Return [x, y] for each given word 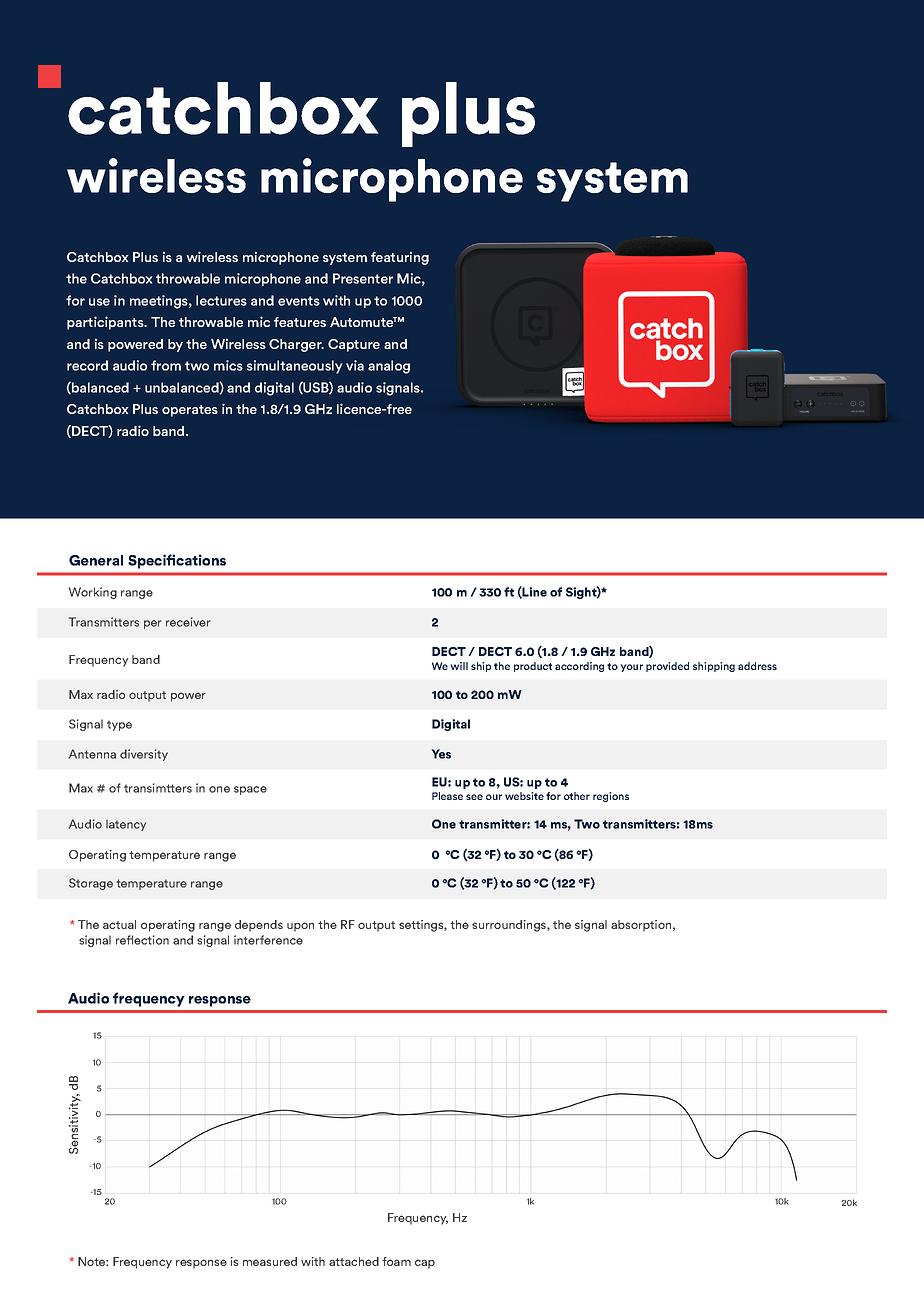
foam [396, 1261]
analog [389, 367]
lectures [221, 300]
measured [270, 1261]
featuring [400, 258]
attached [354, 1261]
